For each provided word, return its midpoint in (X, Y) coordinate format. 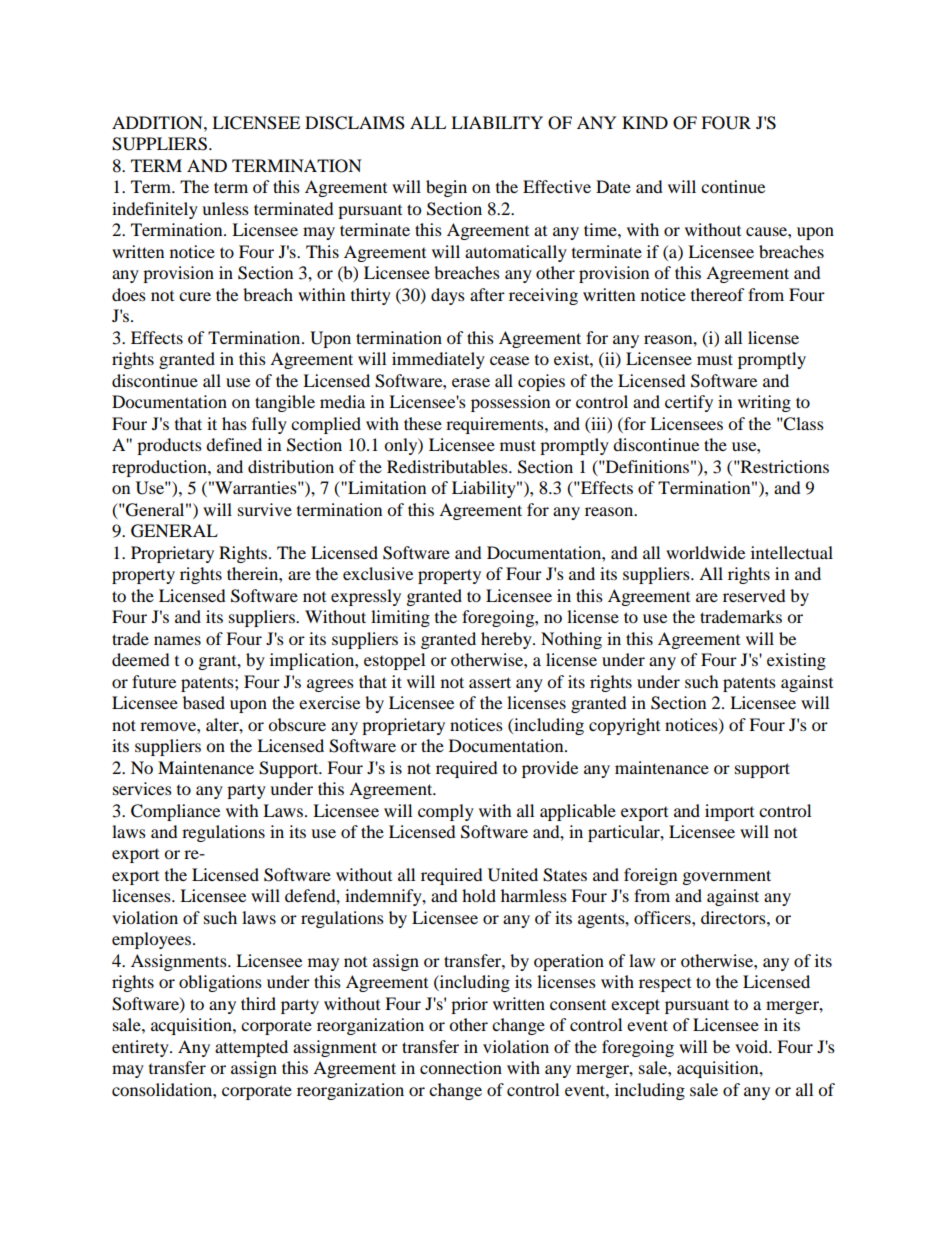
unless (225, 208)
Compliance (175, 812)
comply (446, 812)
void (753, 1046)
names (177, 640)
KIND (645, 122)
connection (461, 1067)
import (729, 812)
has (234, 423)
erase (471, 382)
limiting (400, 618)
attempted (251, 1048)
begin (446, 188)
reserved (754, 595)
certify (689, 403)
